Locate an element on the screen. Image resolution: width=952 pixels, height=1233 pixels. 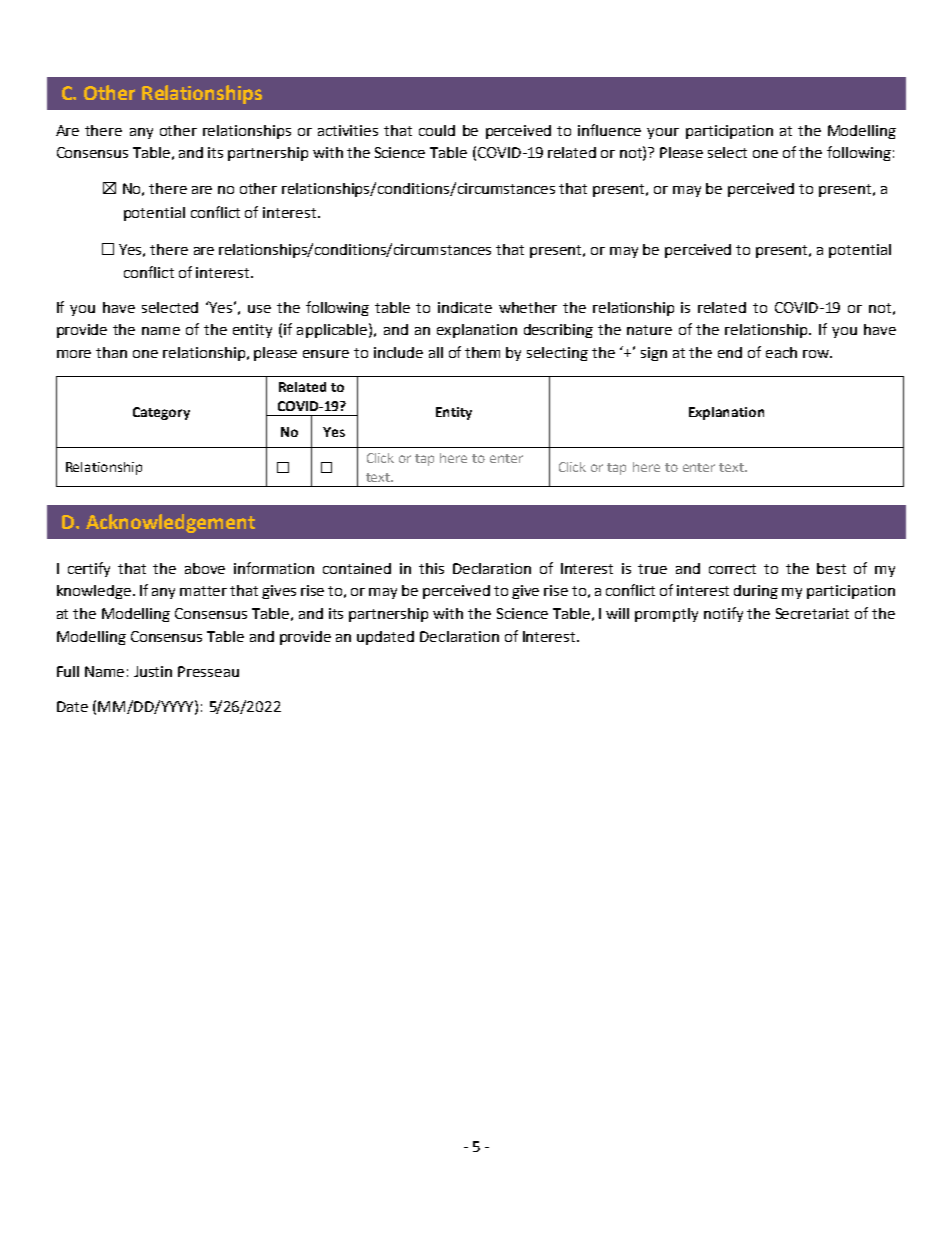
this is located at coordinates (431, 568).
